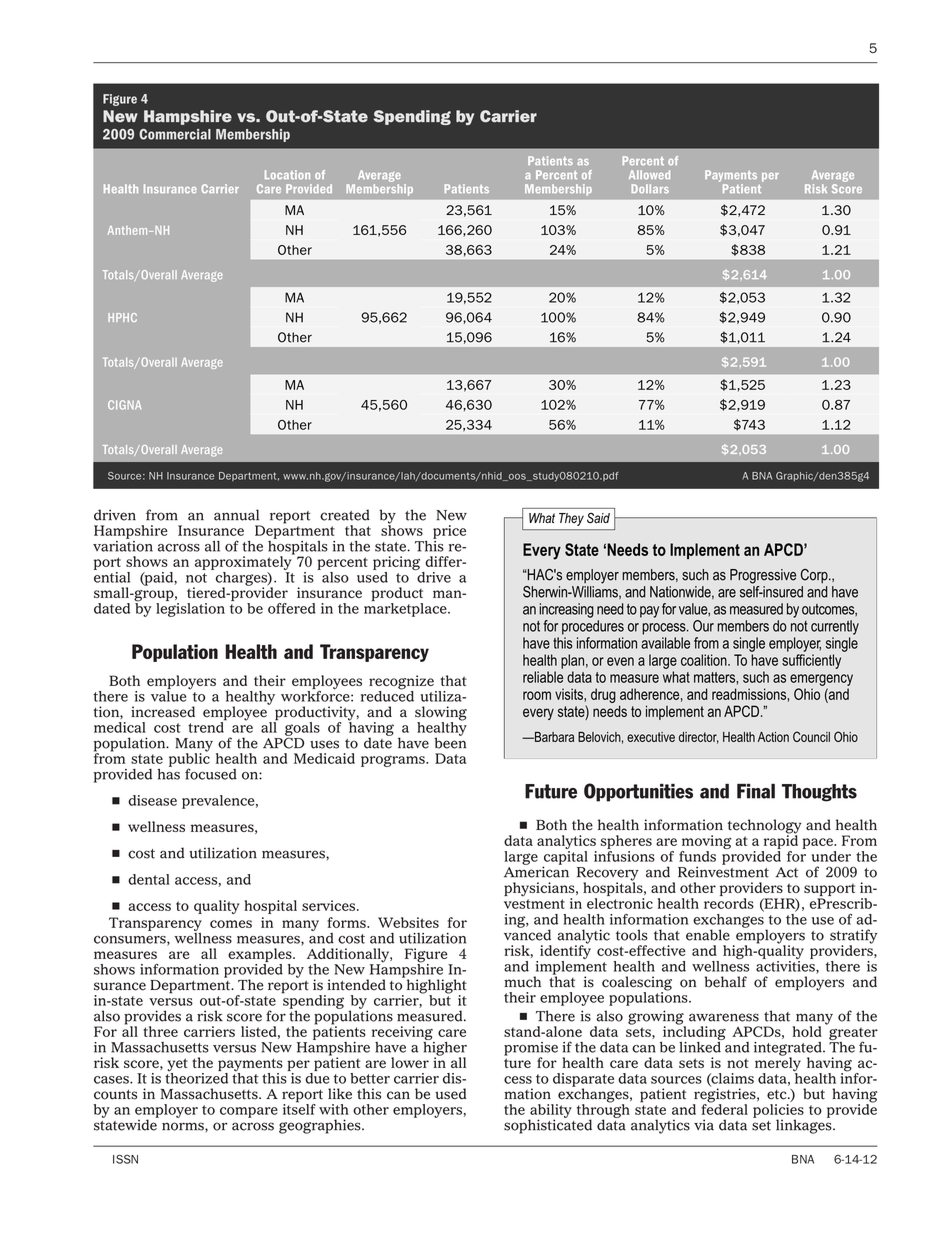 The image size is (952, 1233). What do you see at coordinates (249, 1112) in the image?
I see `compare` at bounding box center [249, 1112].
